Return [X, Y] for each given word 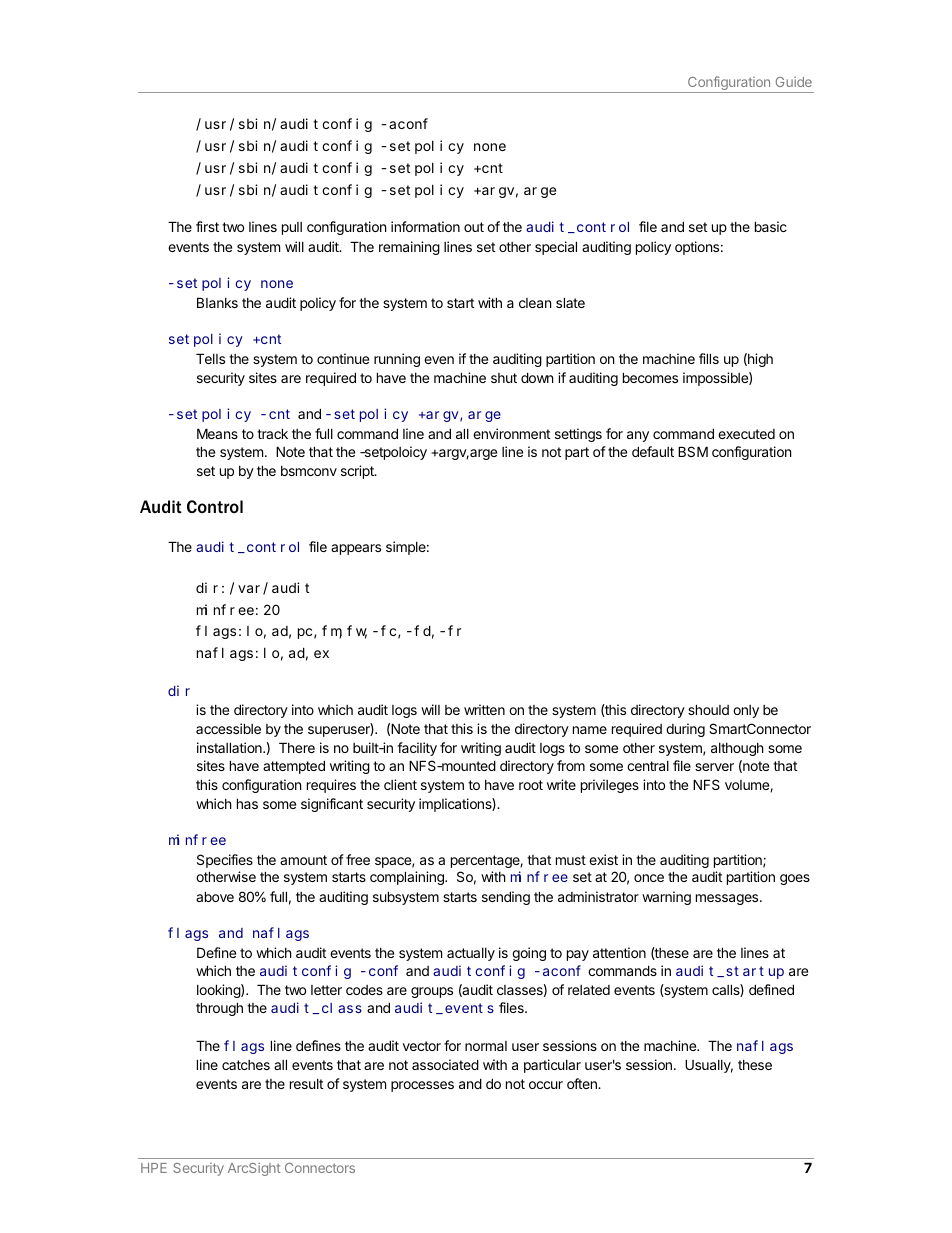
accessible [228, 728]
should [708, 709]
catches [246, 1065]
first [207, 226]
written [484, 709]
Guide [794, 82]
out [474, 227]
